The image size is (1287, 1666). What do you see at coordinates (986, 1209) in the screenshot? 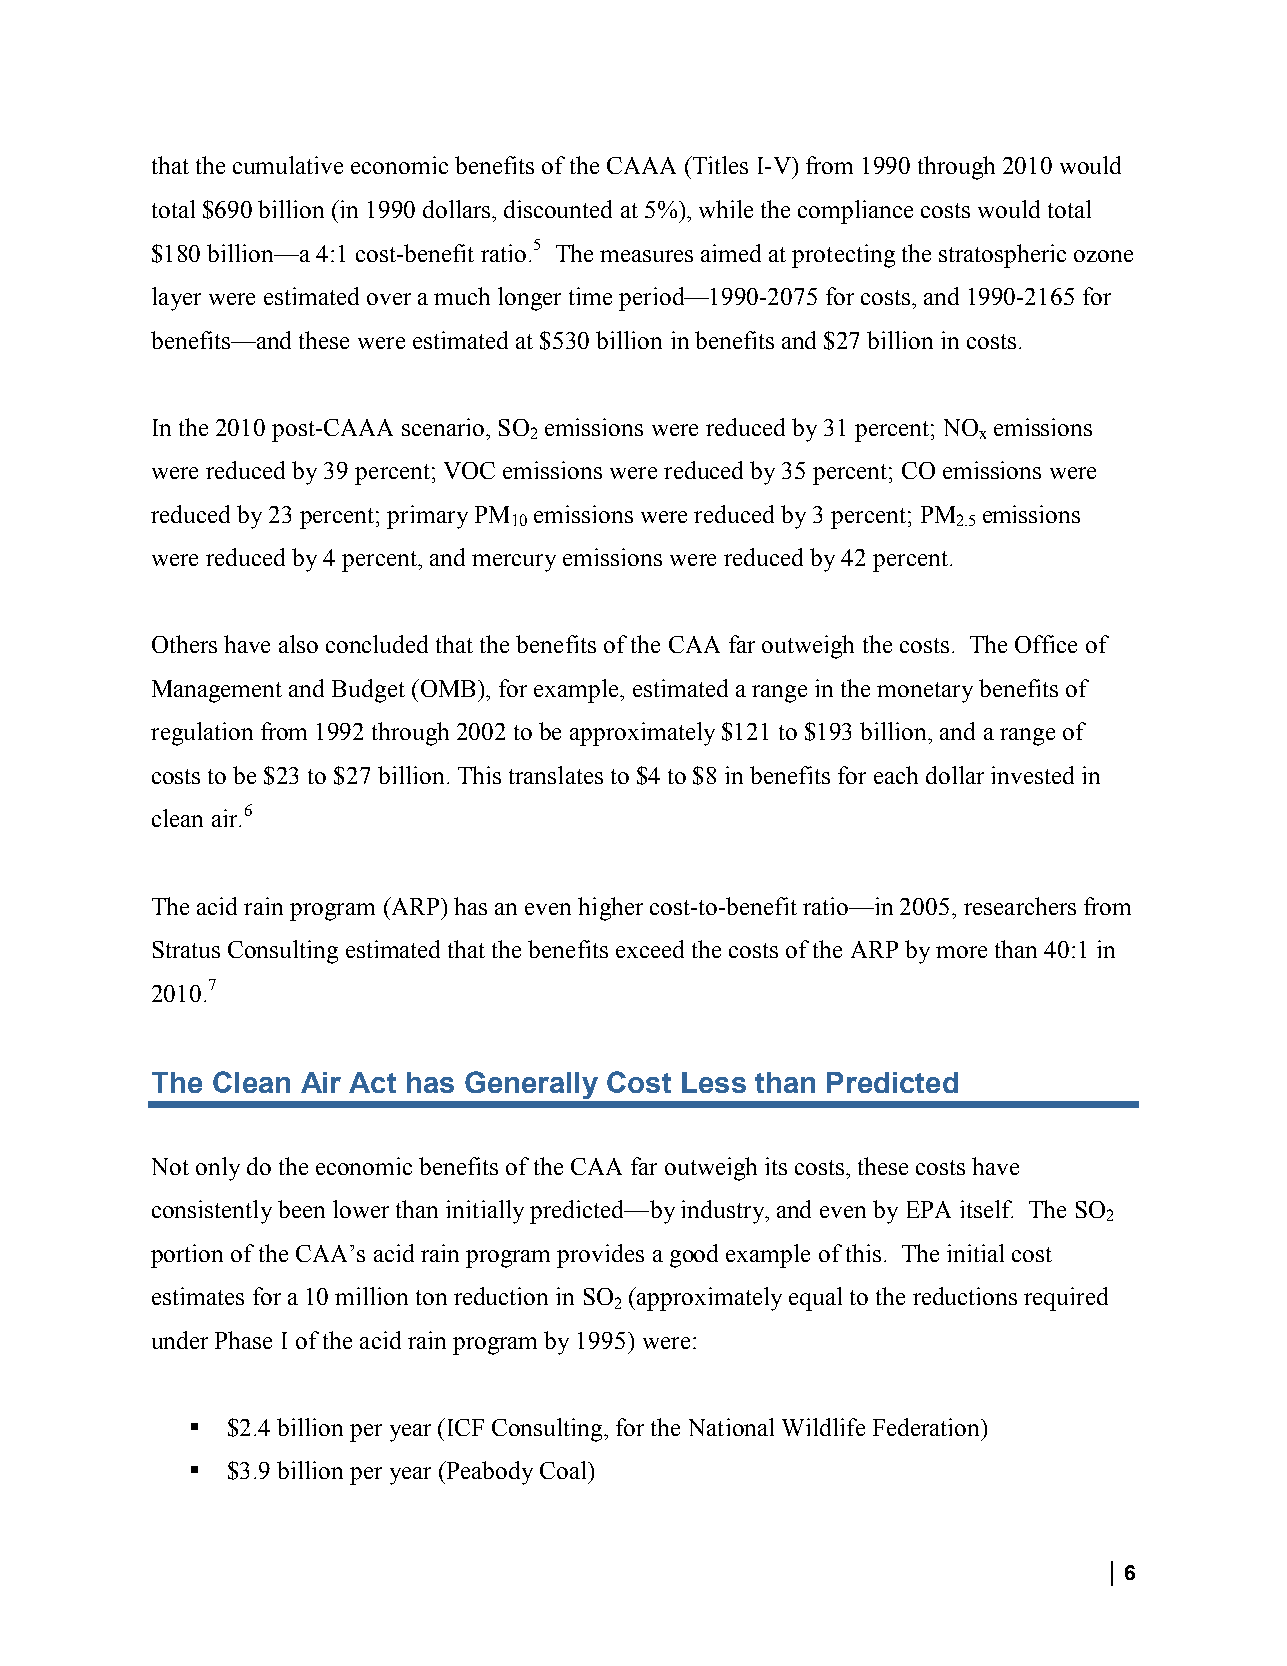
I see `itself` at bounding box center [986, 1209].
